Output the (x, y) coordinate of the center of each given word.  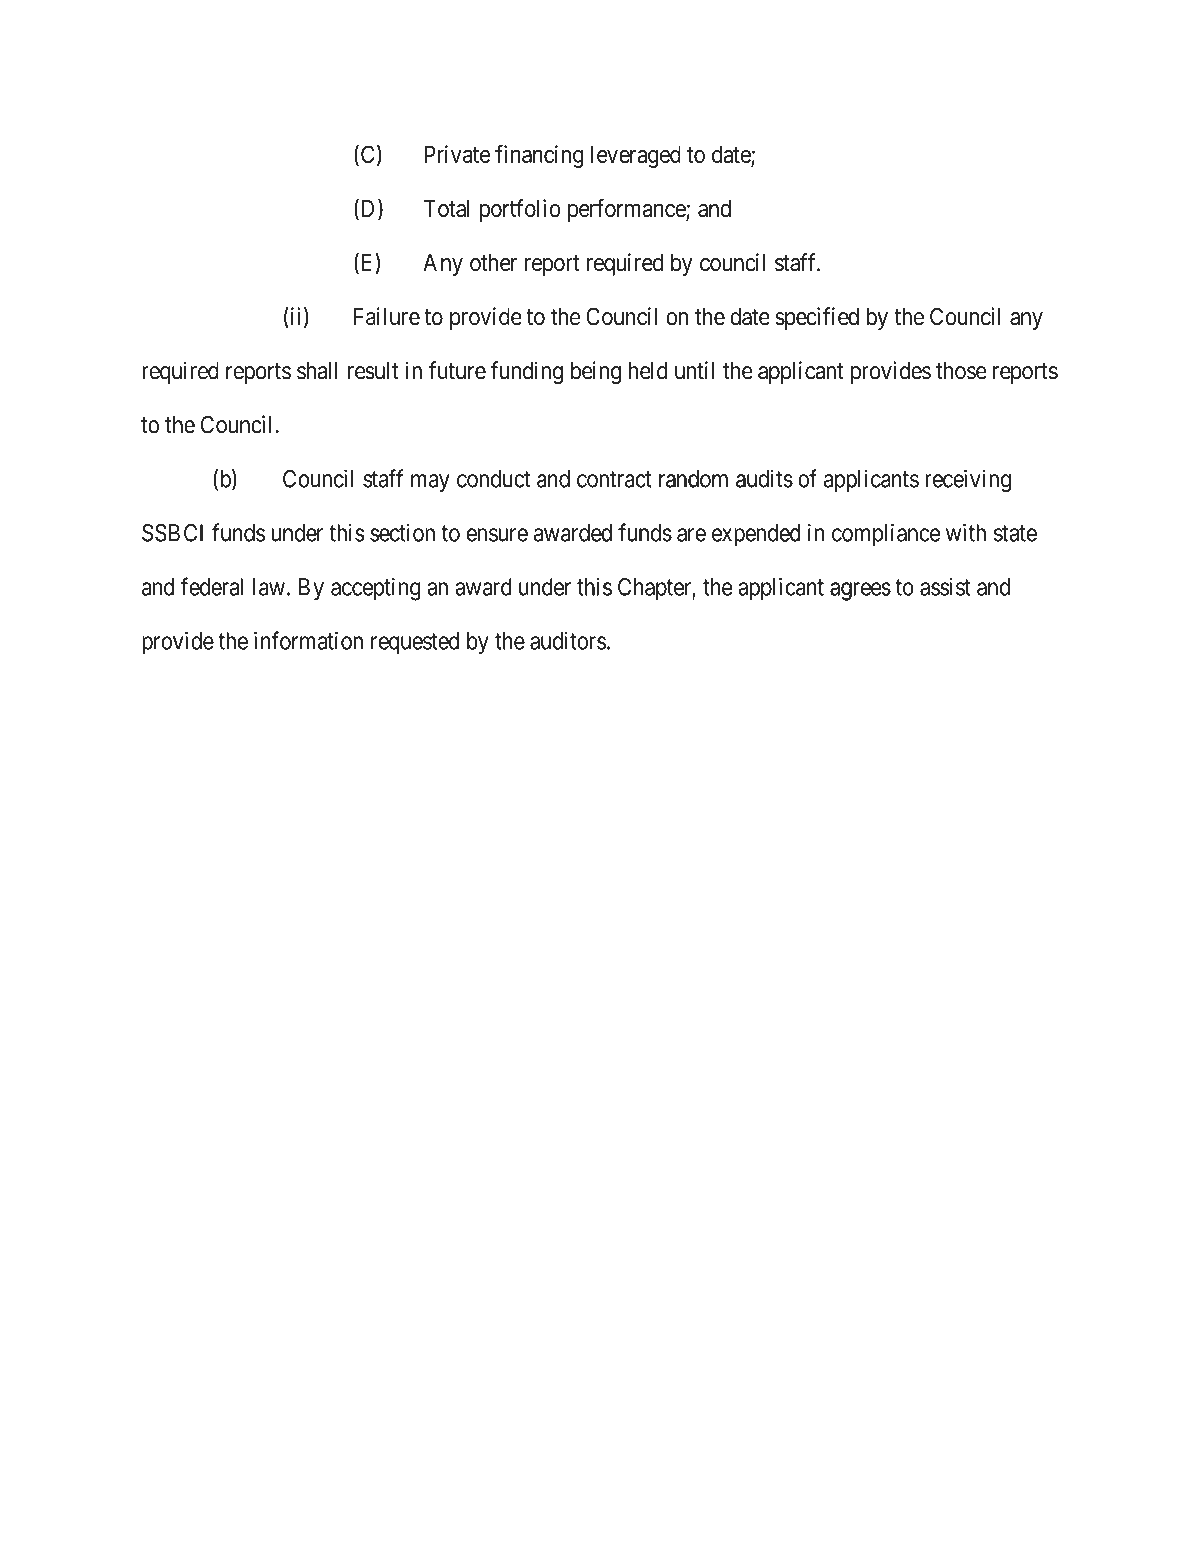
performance (627, 210)
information (308, 640)
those (961, 371)
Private (457, 154)
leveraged (636, 156)
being (596, 372)
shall (317, 371)
